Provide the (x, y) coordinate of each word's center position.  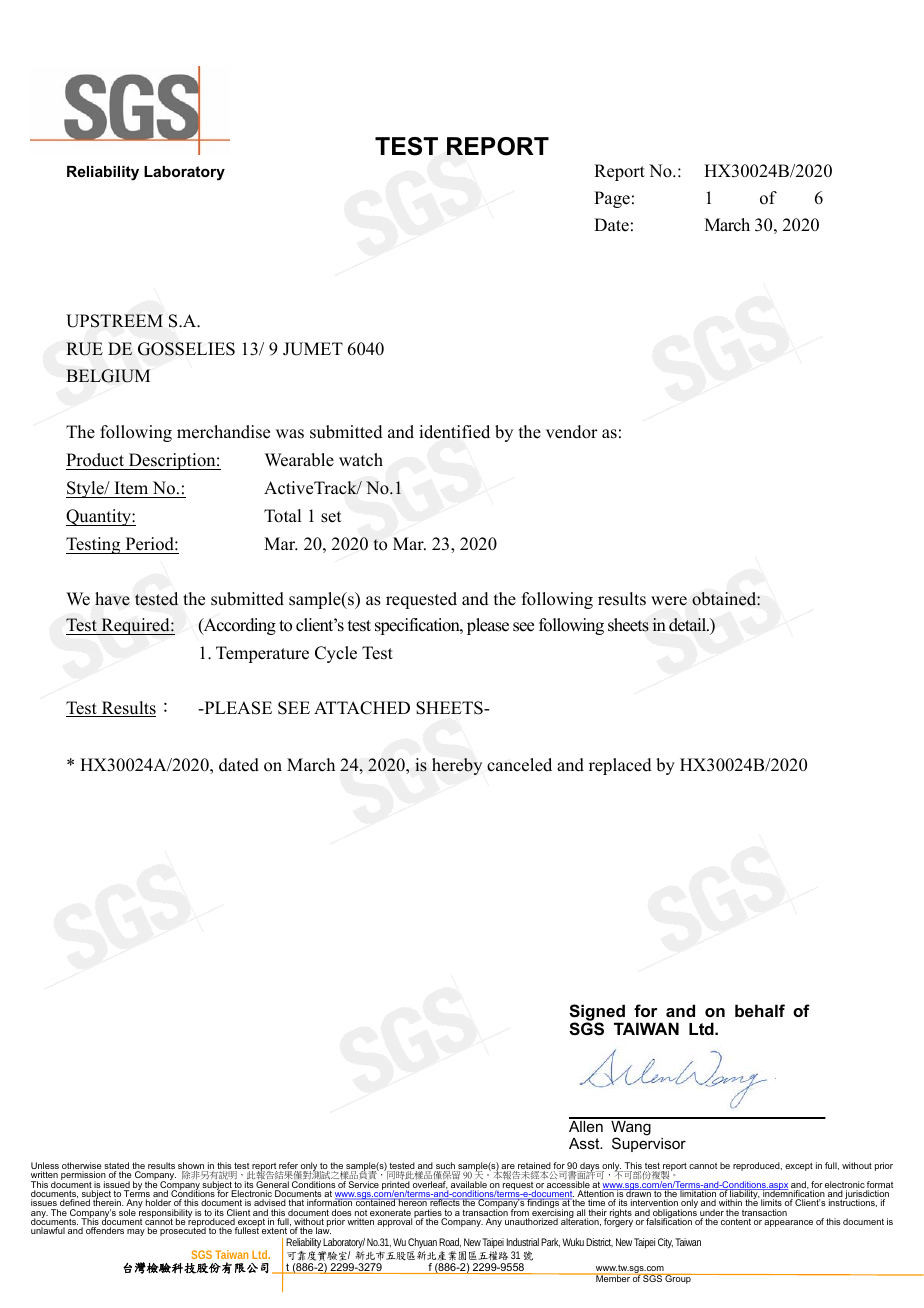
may (136, 1232)
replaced (620, 766)
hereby (457, 766)
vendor (572, 432)
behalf (760, 1010)
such (446, 1167)
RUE (84, 349)
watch (361, 460)
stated (116, 1167)
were (669, 601)
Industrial (523, 1242)
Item (131, 489)
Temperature (262, 654)
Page (612, 199)
